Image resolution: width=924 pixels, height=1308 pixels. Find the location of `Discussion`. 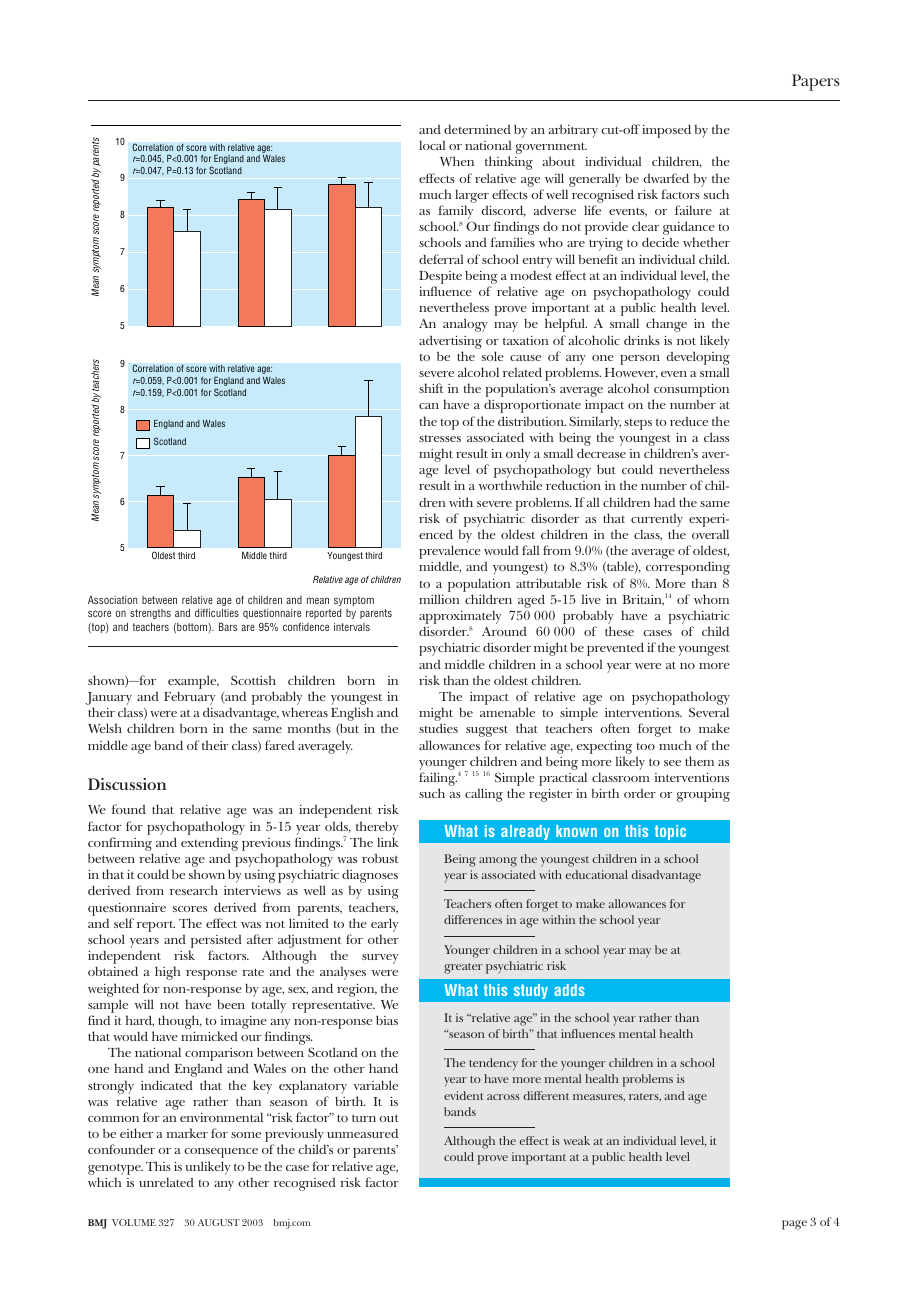

Discussion is located at coordinates (127, 784).
